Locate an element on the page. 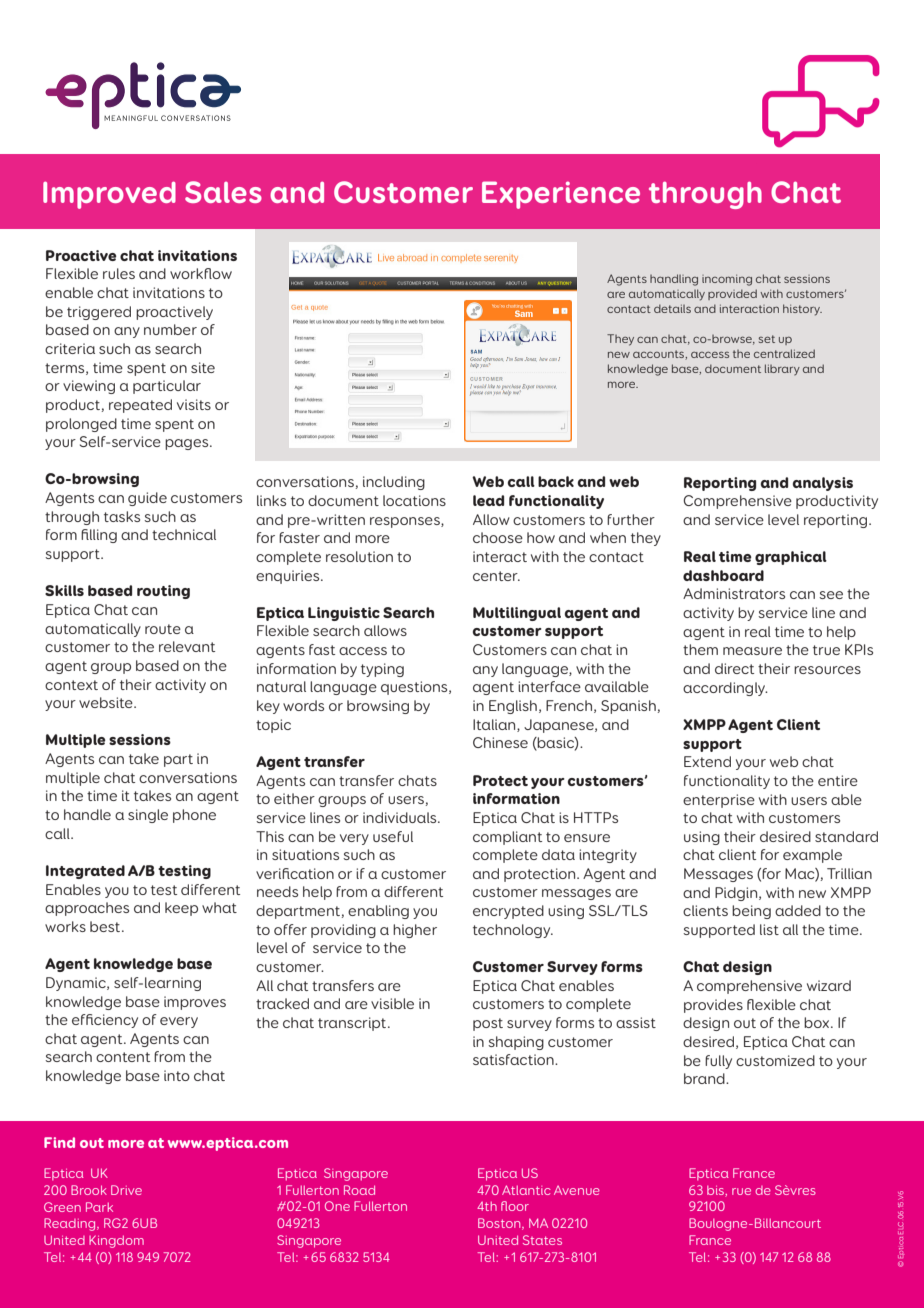 The image size is (924, 1308). incoming is located at coordinates (727, 280).
